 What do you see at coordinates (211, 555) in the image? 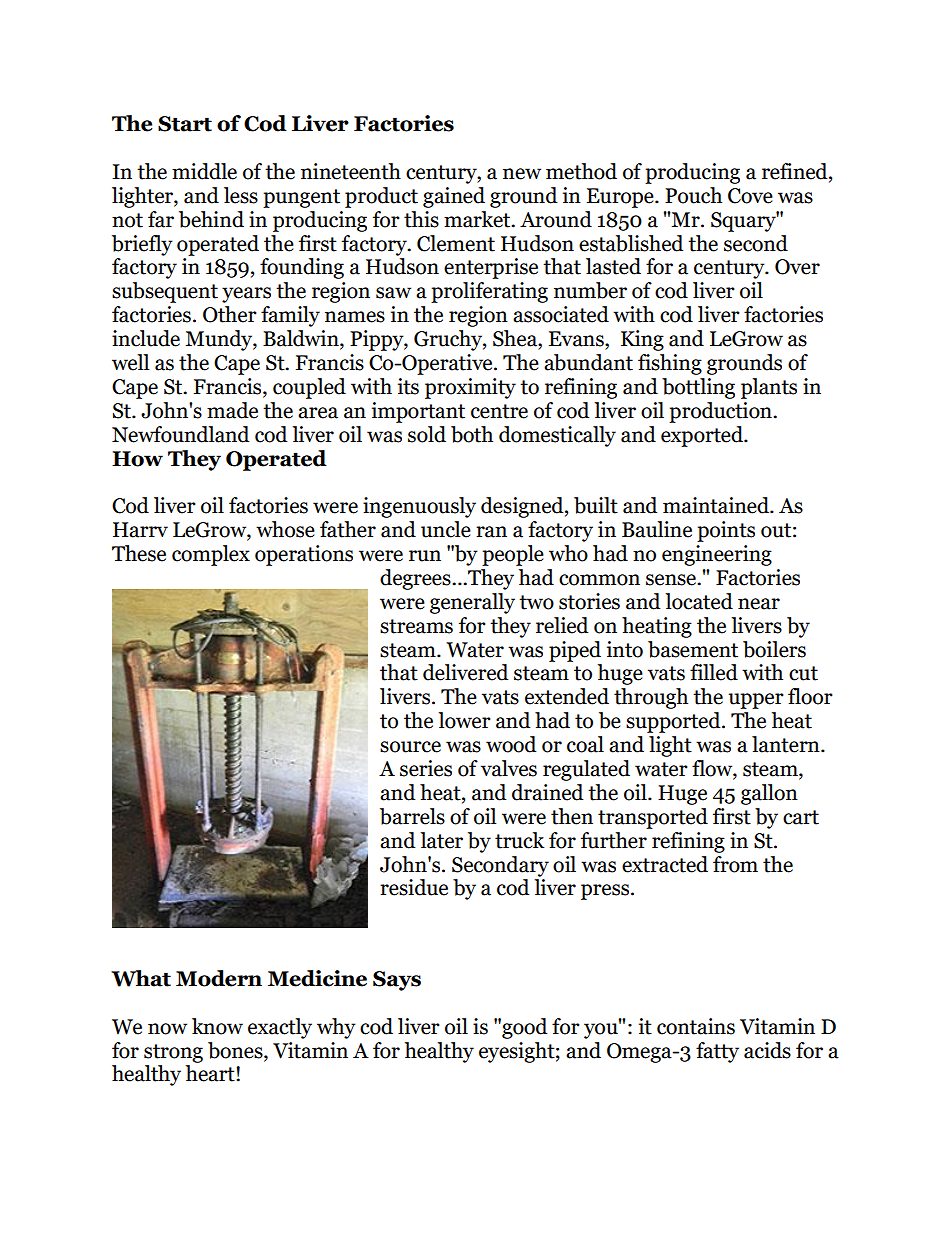
I see `complex` at bounding box center [211, 555].
